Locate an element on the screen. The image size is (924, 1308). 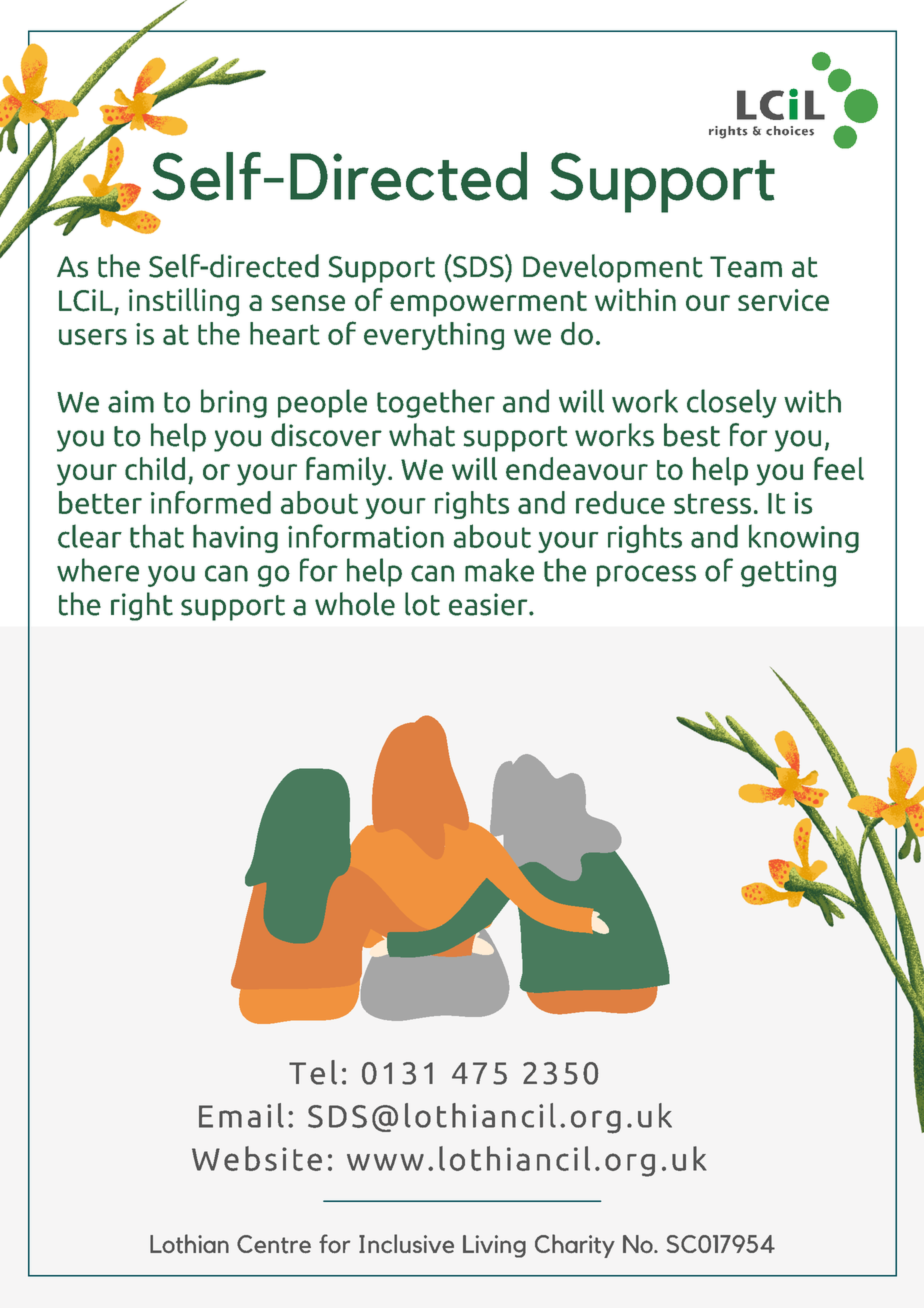
Email is located at coordinates (241, 1115).
